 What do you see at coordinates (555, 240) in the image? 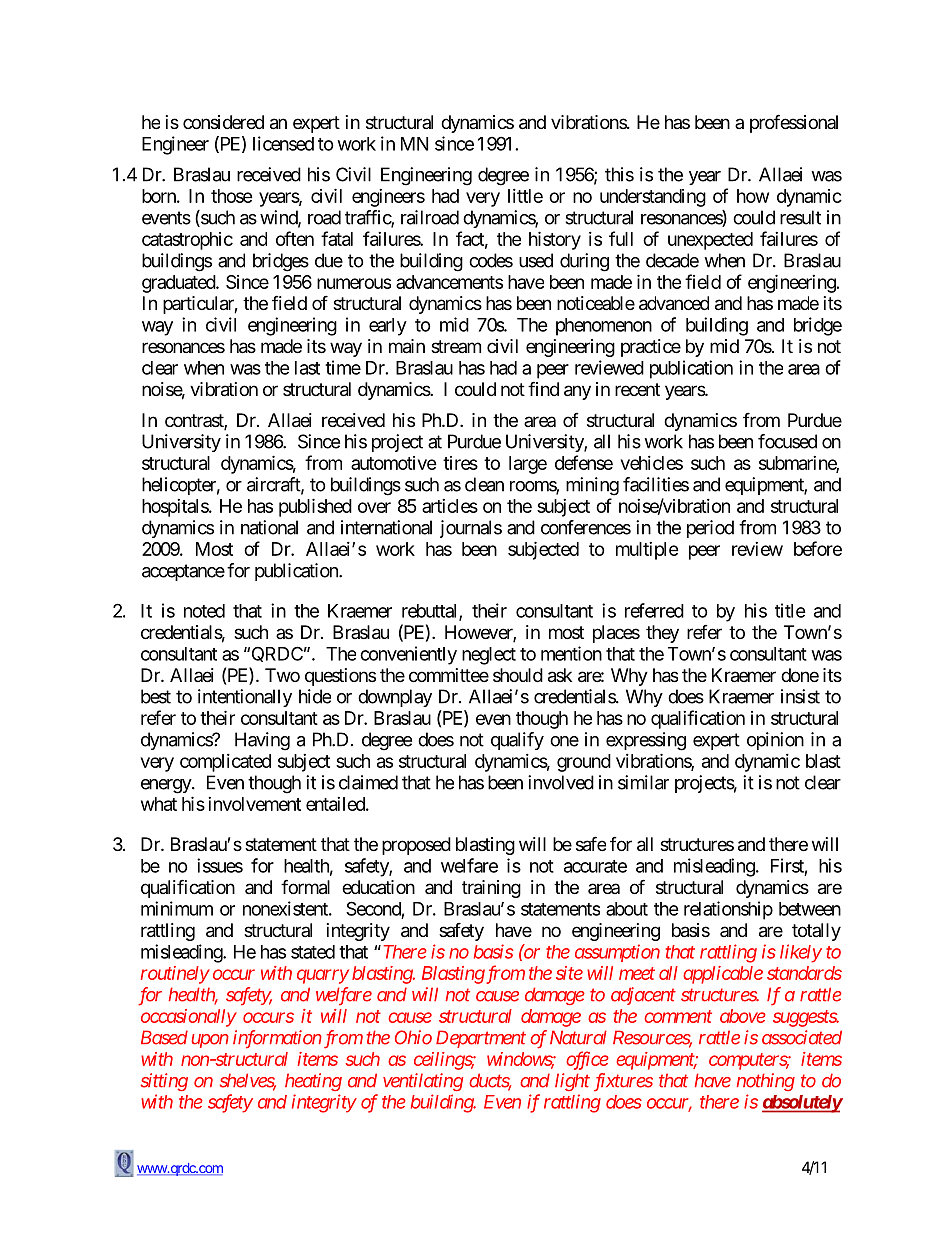
I see `history` at bounding box center [555, 240].
